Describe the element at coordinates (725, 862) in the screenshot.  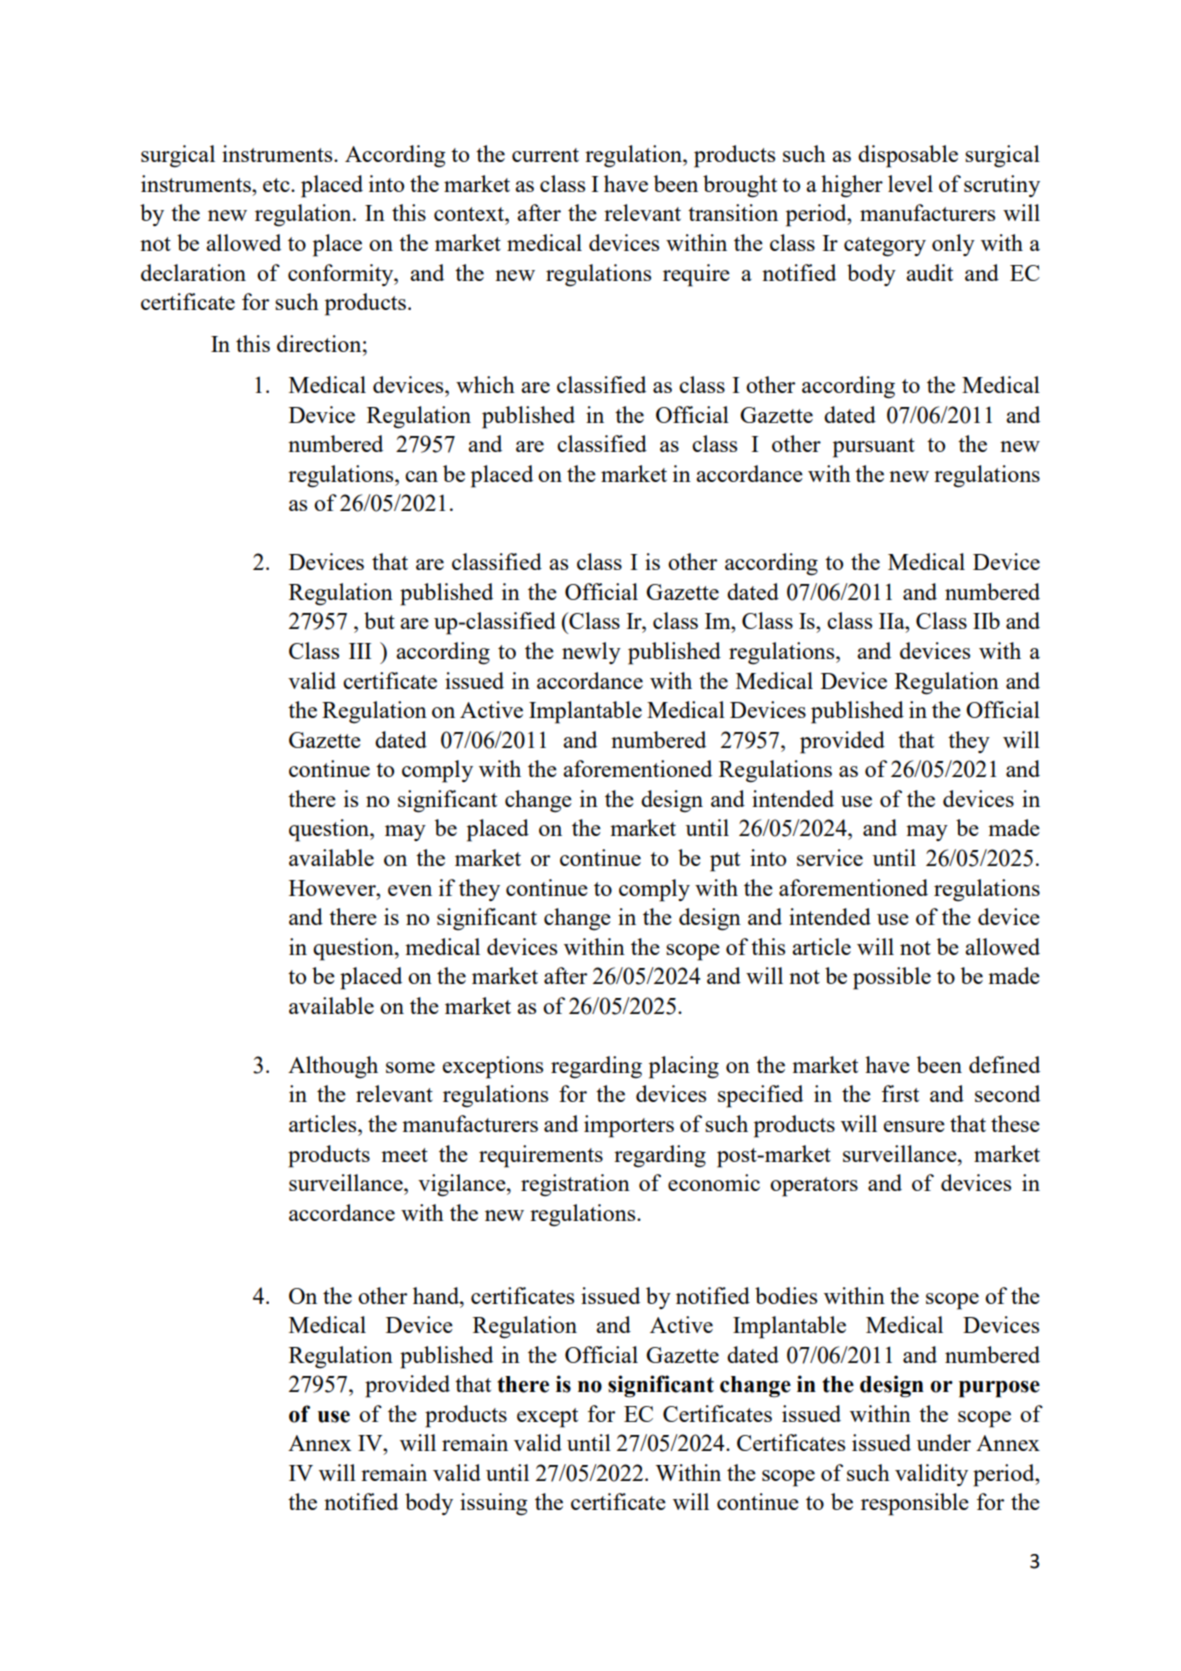
I see `put` at that location.
